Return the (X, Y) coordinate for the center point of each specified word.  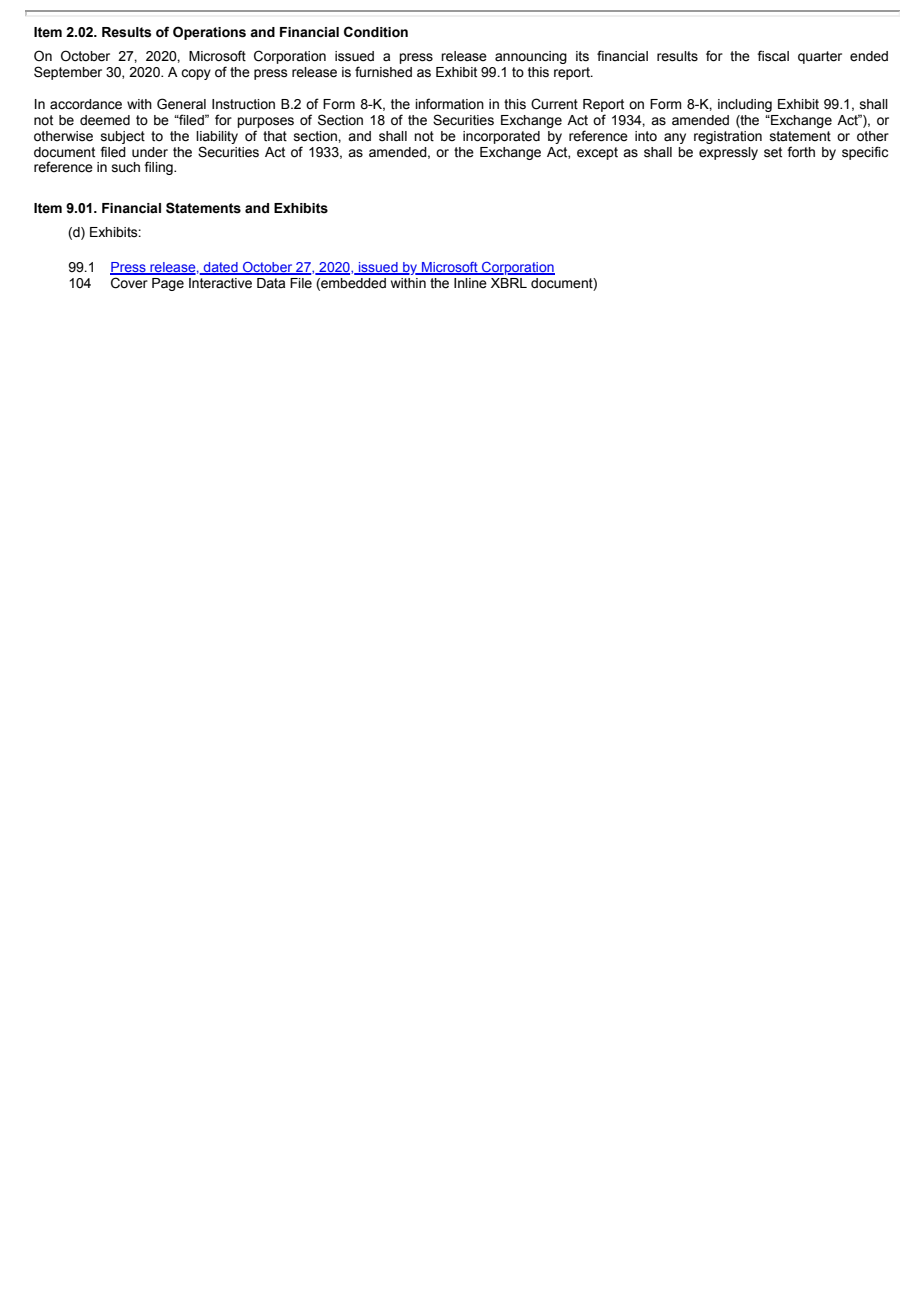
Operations (209, 33)
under (150, 152)
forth (801, 152)
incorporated (501, 137)
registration (728, 137)
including (745, 105)
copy (196, 74)
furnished (383, 72)
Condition (376, 31)
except (597, 153)
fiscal (773, 56)
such (126, 167)
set (773, 152)
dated (221, 268)
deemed (105, 120)
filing (159, 168)
